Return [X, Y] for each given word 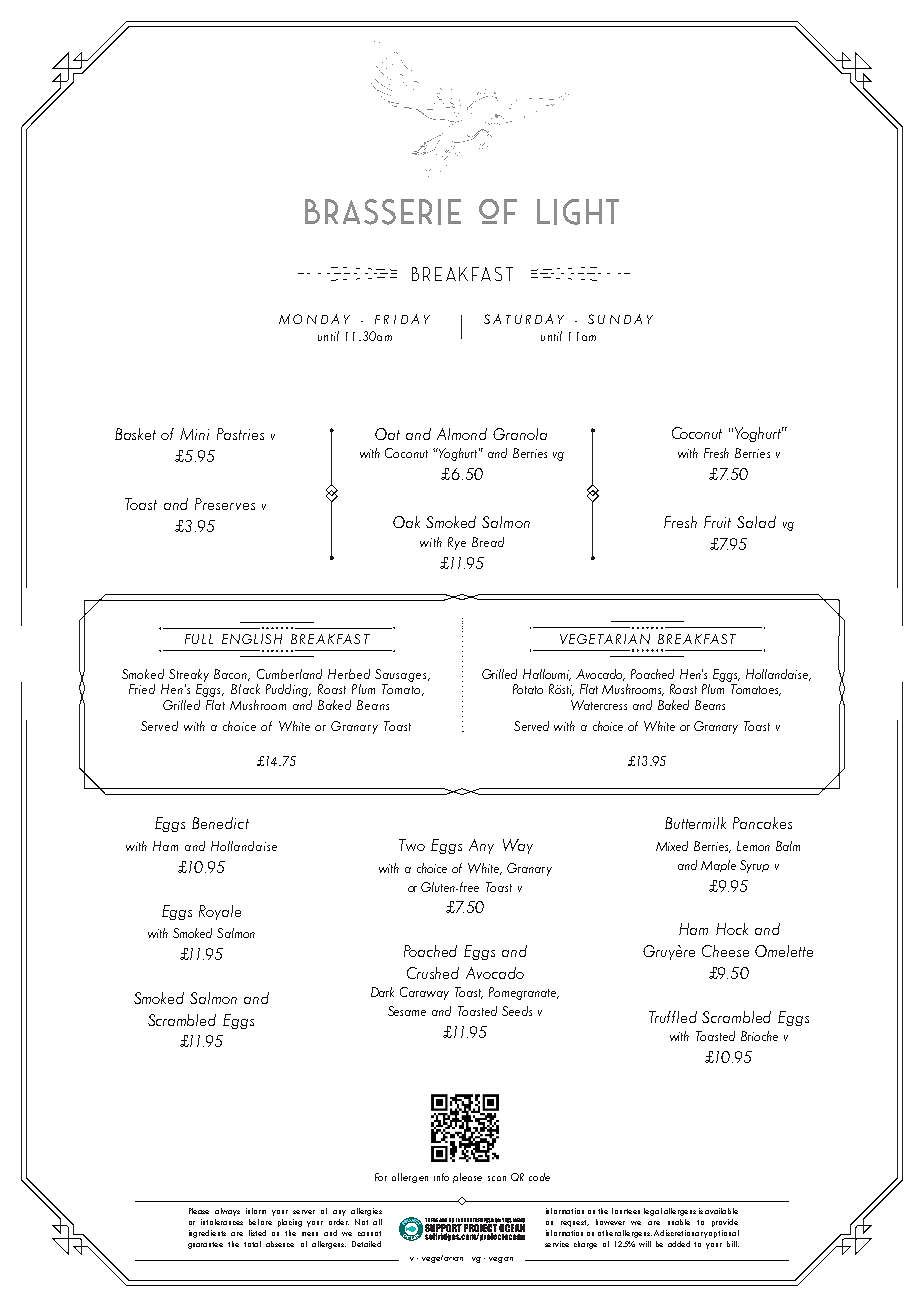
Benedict [220, 823]
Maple [718, 866]
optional [724, 1234]
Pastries [240, 434]
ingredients [207, 1234]
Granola [520, 434]
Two [412, 845]
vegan [501, 1260]
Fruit [717, 522]
